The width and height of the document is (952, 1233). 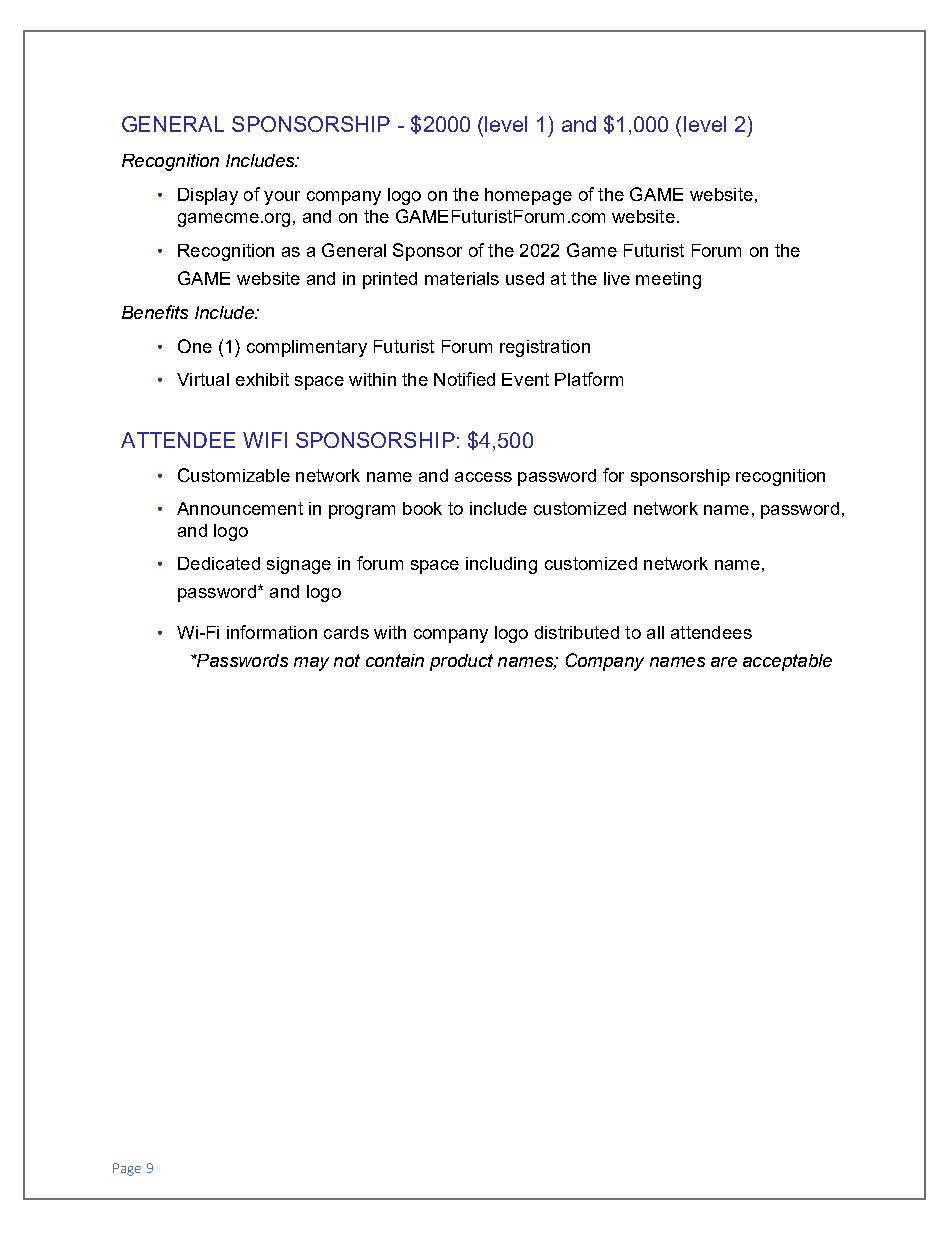 What do you see at coordinates (272, 632) in the document?
I see `information` at bounding box center [272, 632].
